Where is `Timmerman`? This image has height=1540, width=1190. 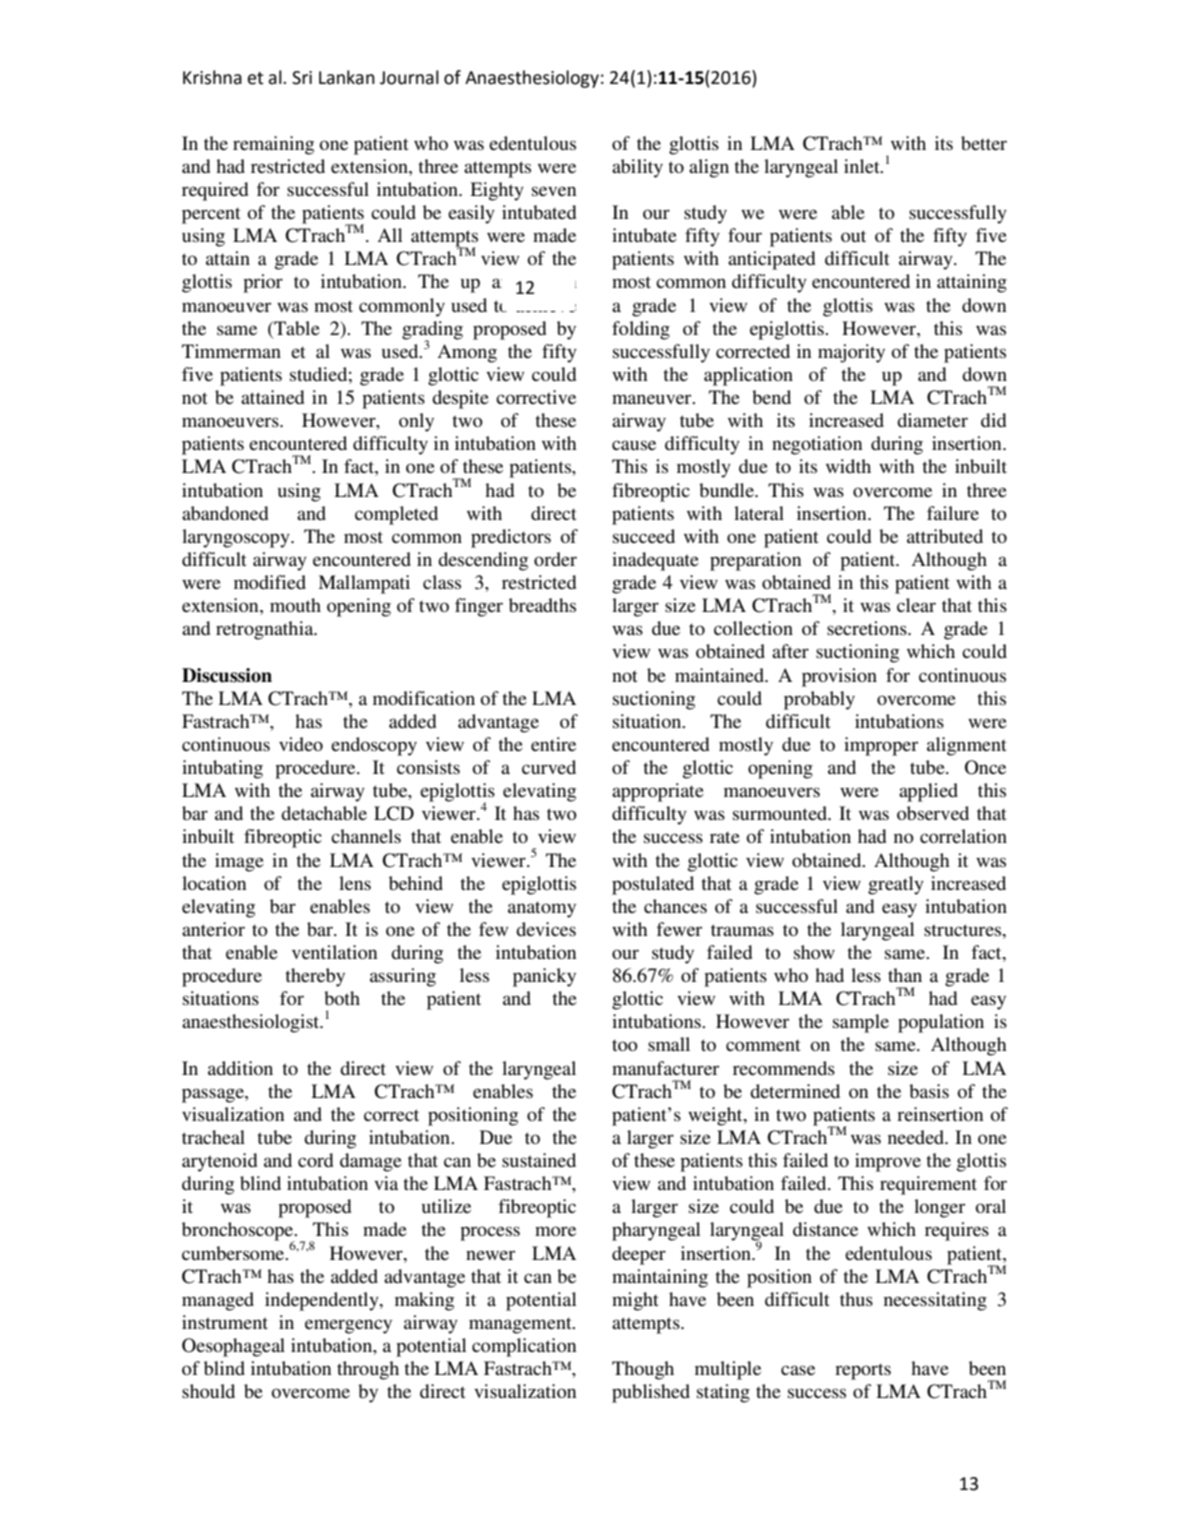
Timmerman is located at coordinates (231, 351).
